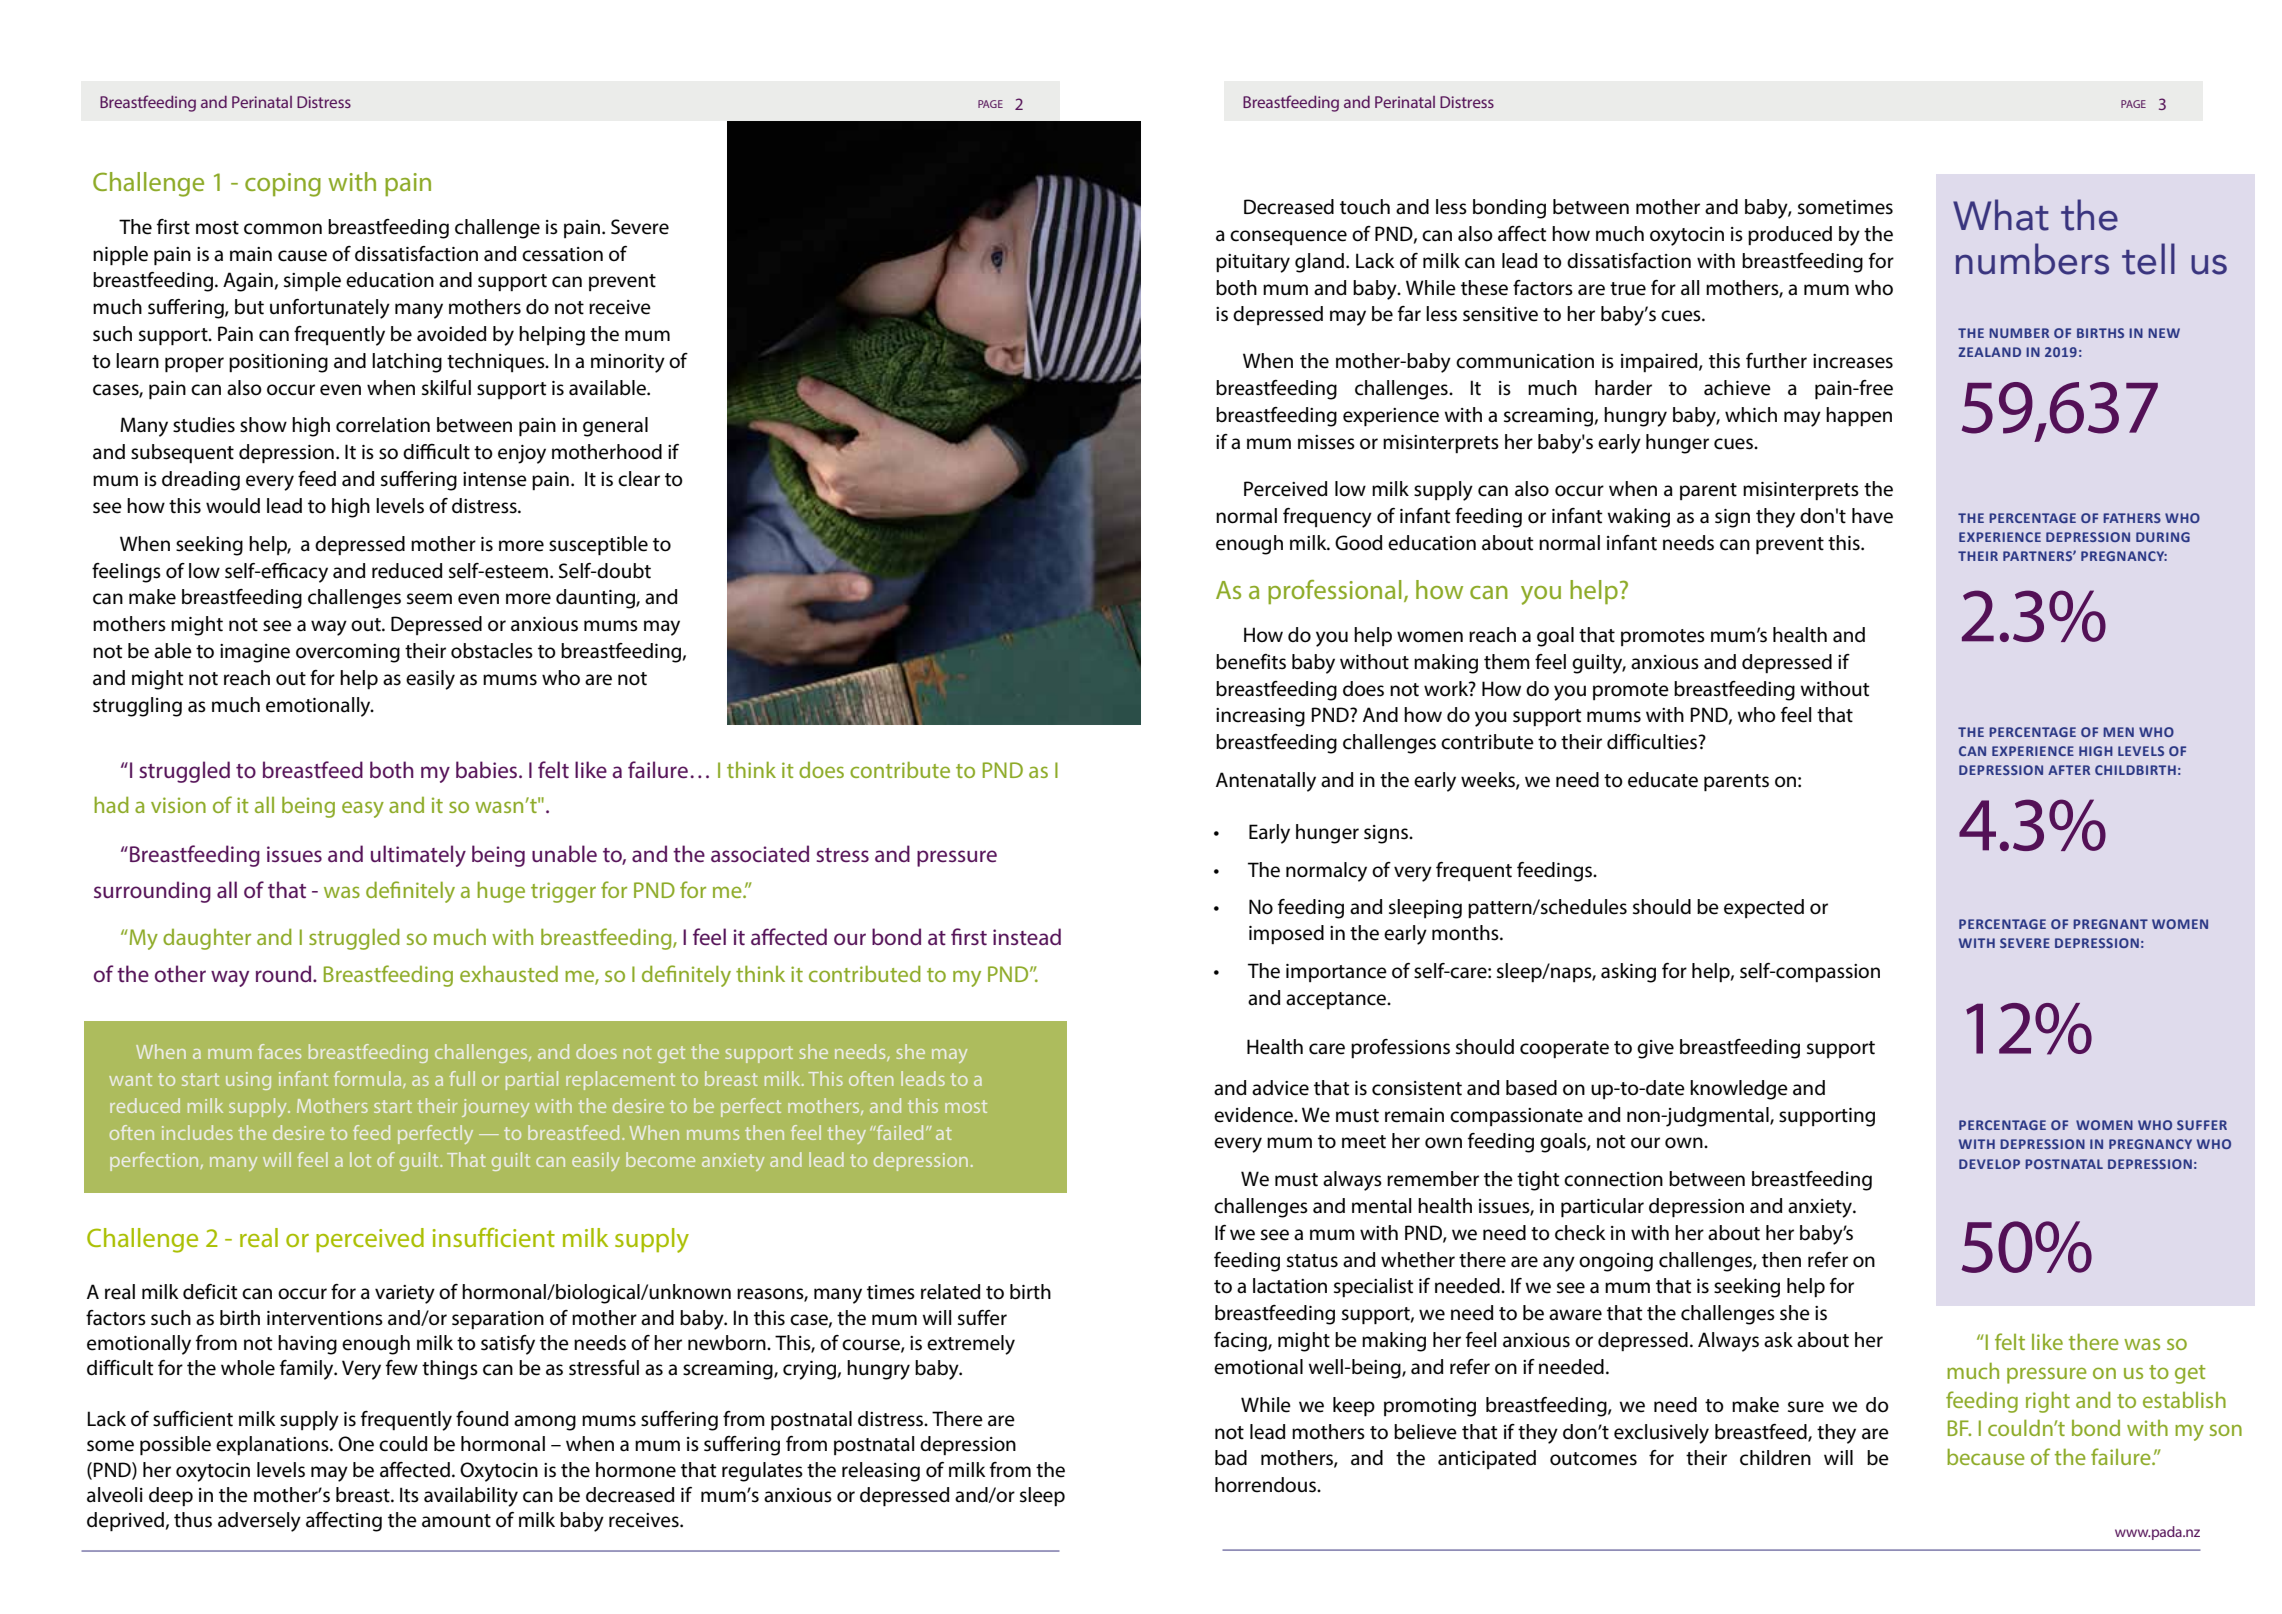 The width and height of the screenshot is (2282, 1614). I want to click on consequence, so click(1288, 237).
